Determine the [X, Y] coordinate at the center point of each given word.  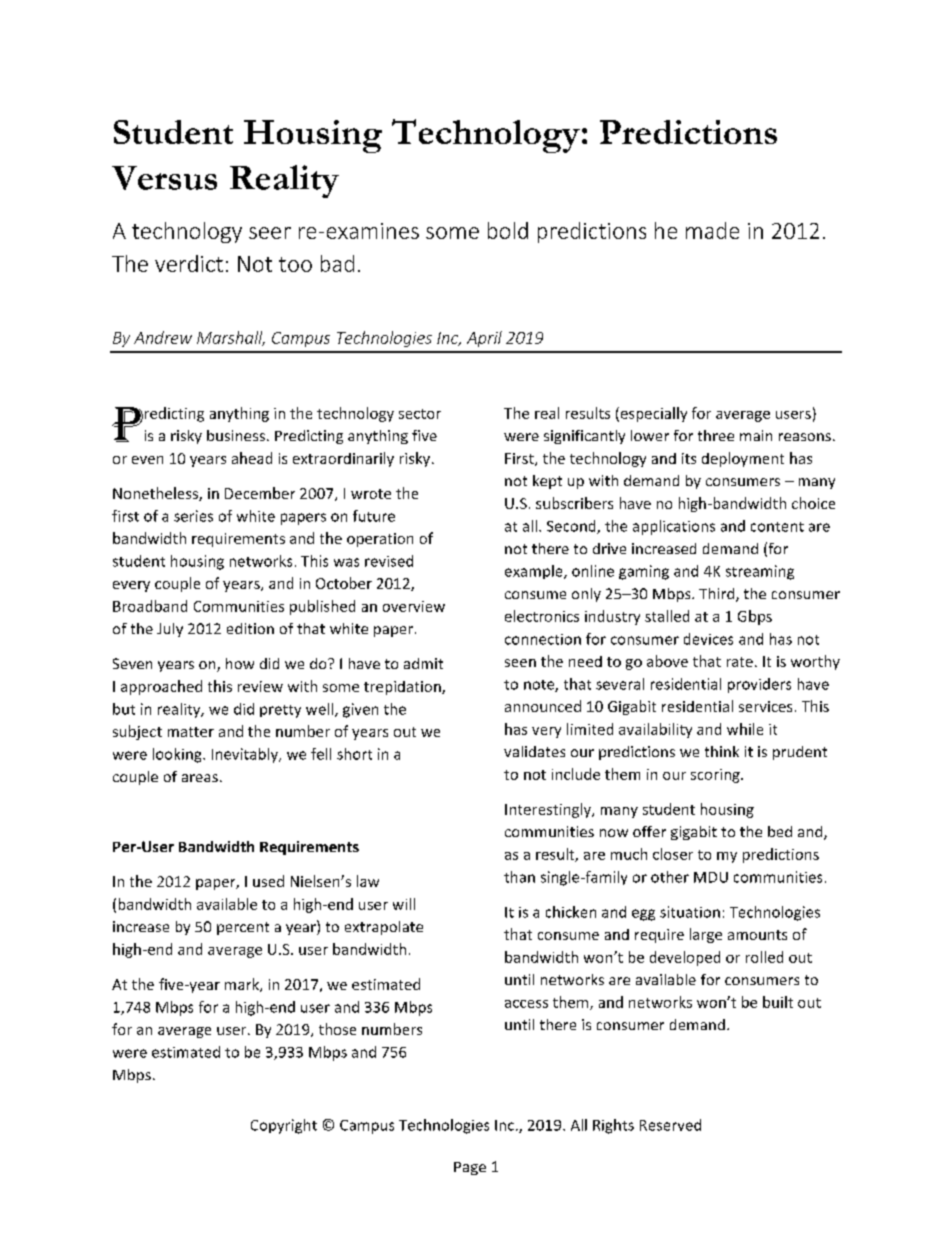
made [712, 230]
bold [508, 230]
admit [423, 663]
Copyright [284, 1126]
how [240, 663]
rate [740, 662]
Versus [164, 178]
